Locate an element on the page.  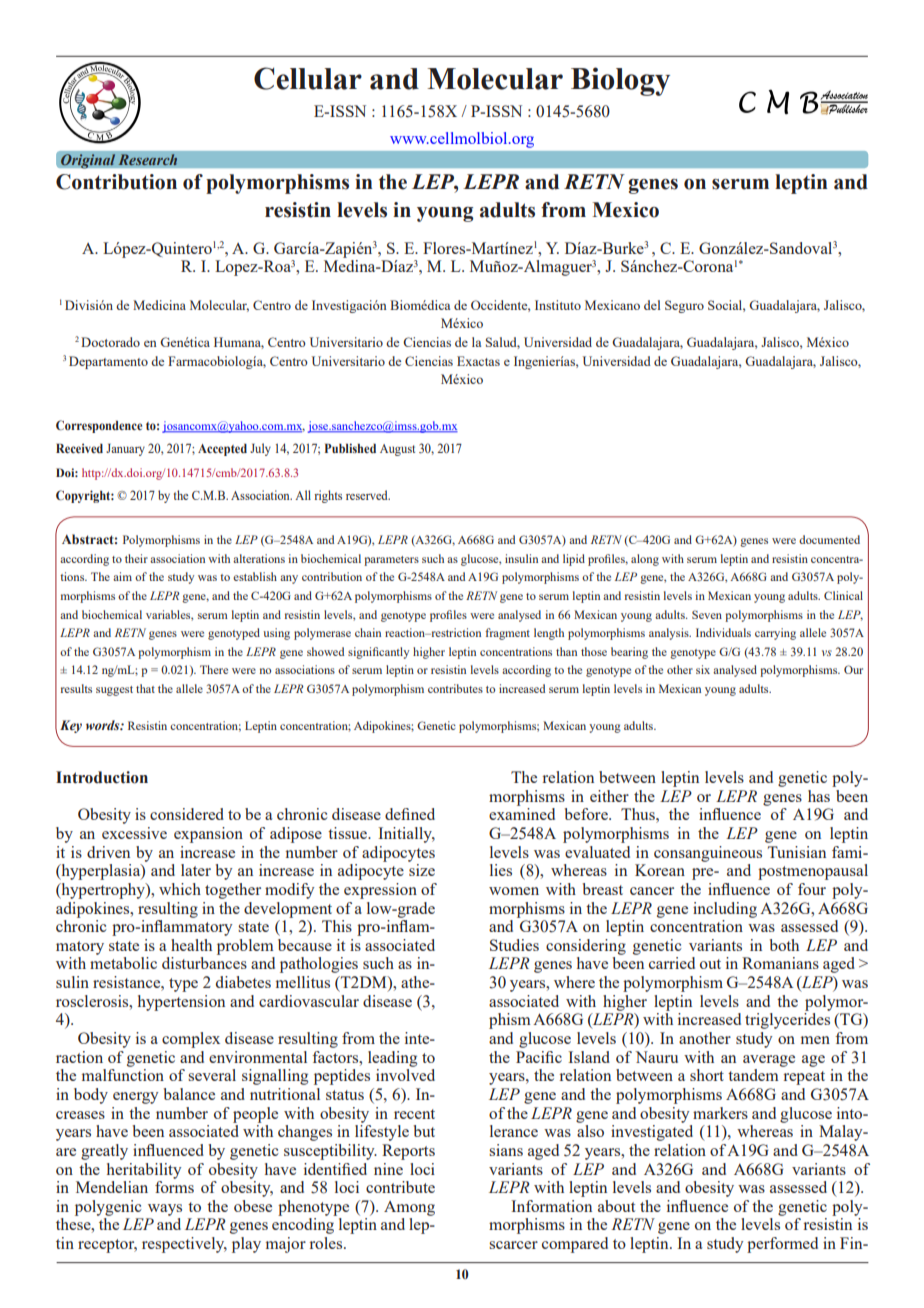
considered is located at coordinates (187, 814).
